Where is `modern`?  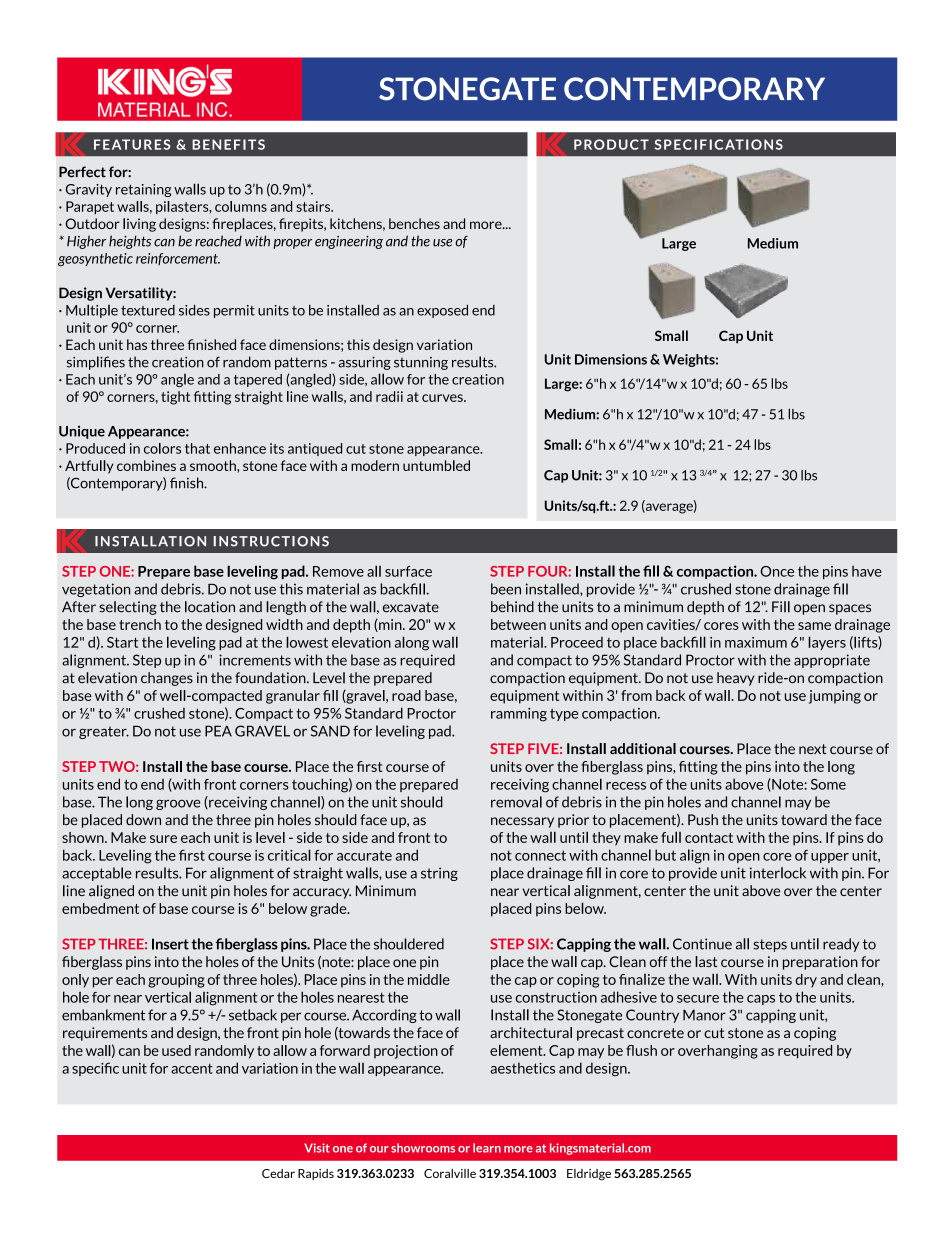 modern is located at coordinates (375, 465).
